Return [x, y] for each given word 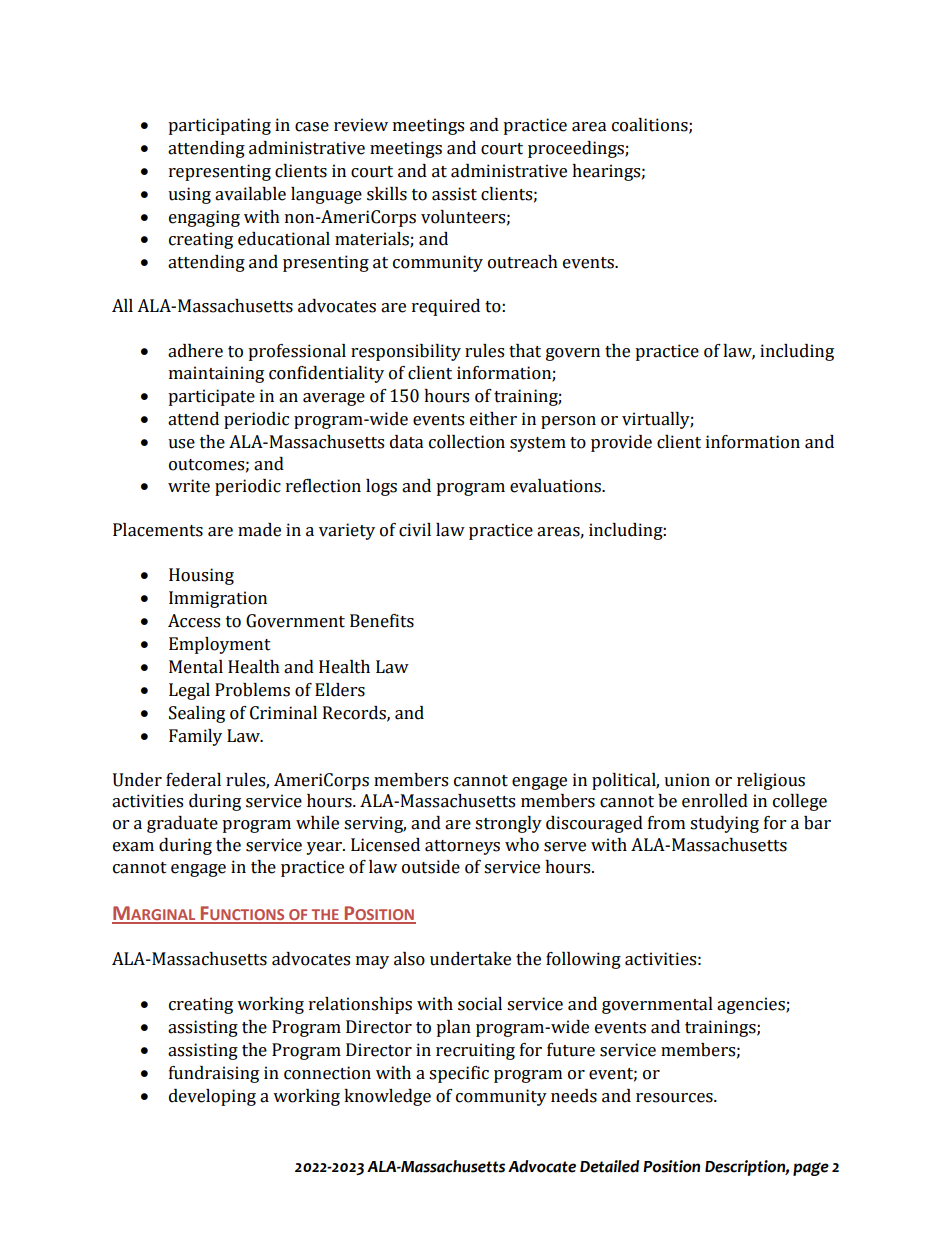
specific [459, 1074]
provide [621, 443]
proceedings [577, 149]
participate [211, 397]
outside [431, 867]
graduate [182, 824]
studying [724, 824]
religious [771, 781]
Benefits [382, 621]
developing [212, 1097]
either [493, 419]
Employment [220, 645]
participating [219, 126]
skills [387, 194]
